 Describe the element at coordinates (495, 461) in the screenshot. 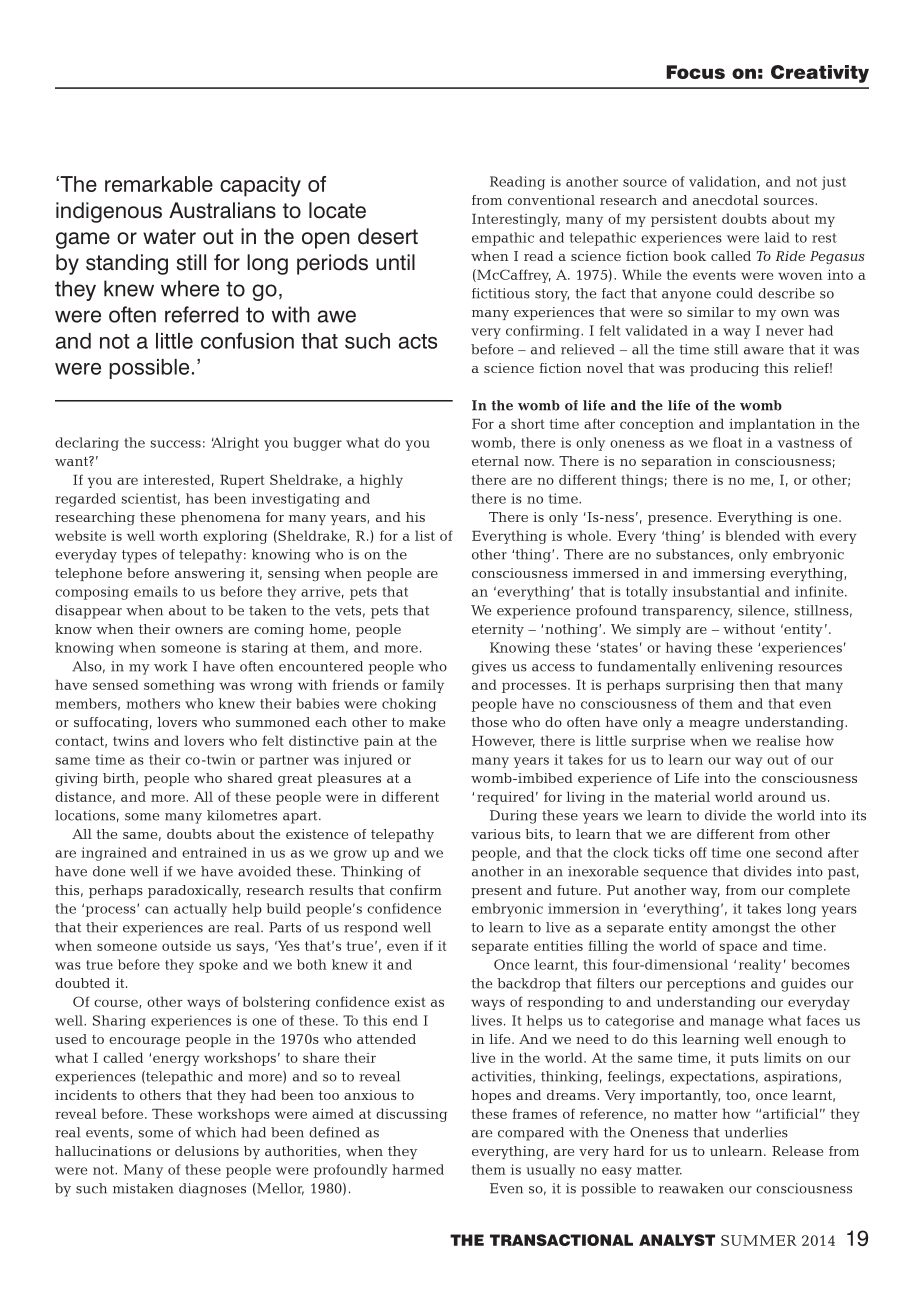

I see `eternal` at that location.
